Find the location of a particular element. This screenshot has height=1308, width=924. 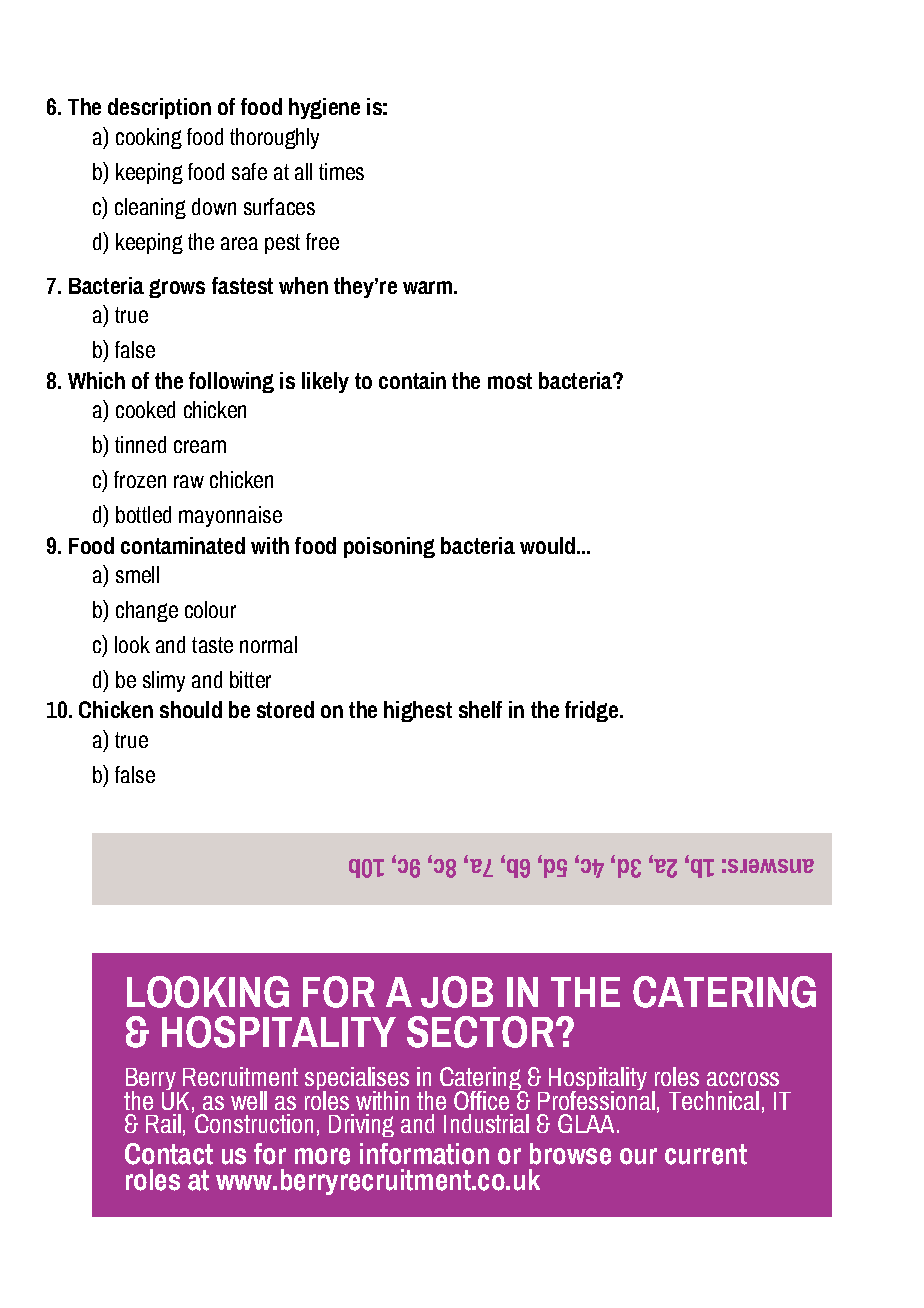

Rail is located at coordinates (163, 1123).
